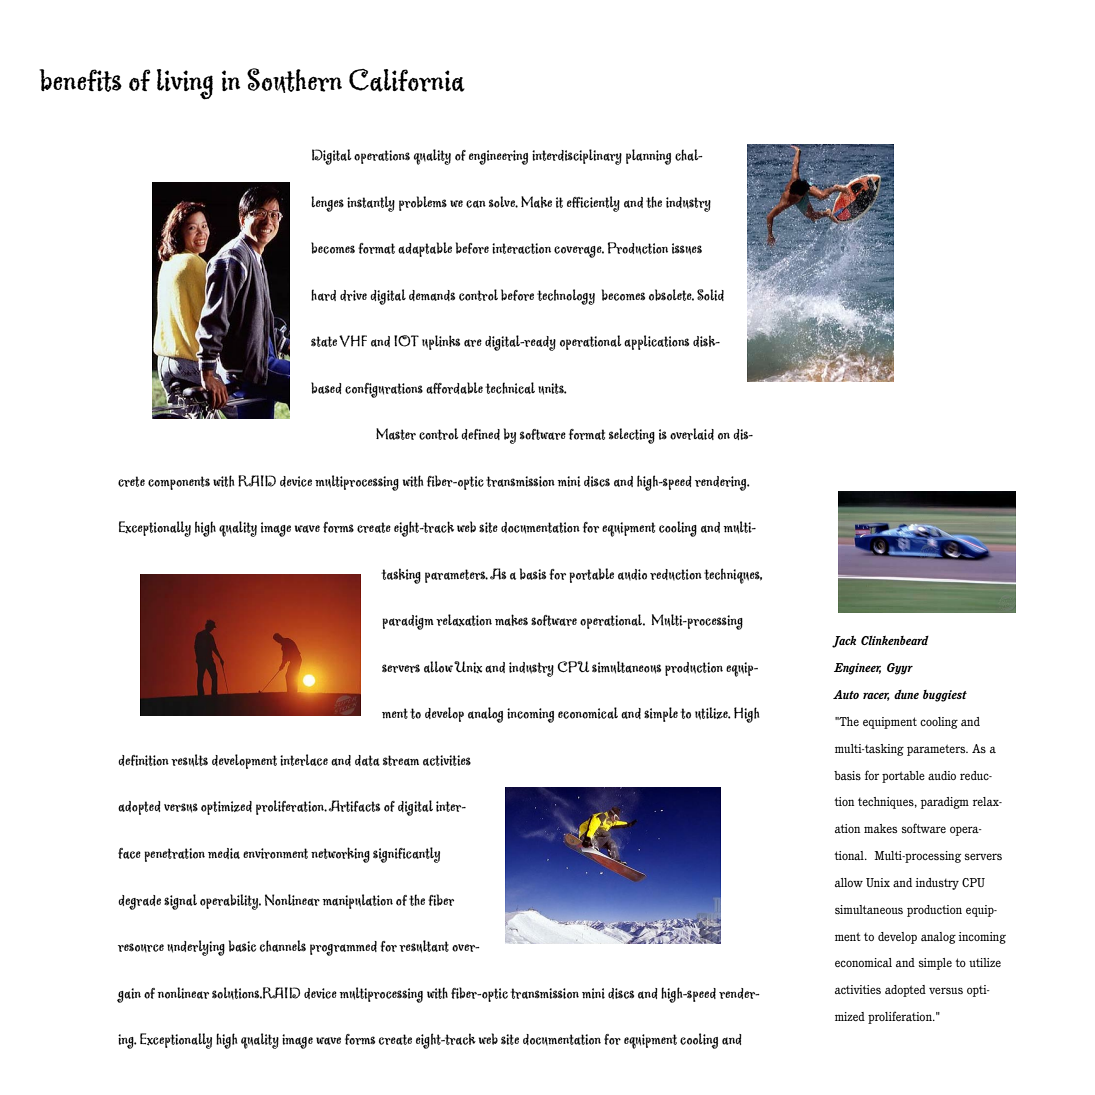  I want to click on results, so click(189, 760).
